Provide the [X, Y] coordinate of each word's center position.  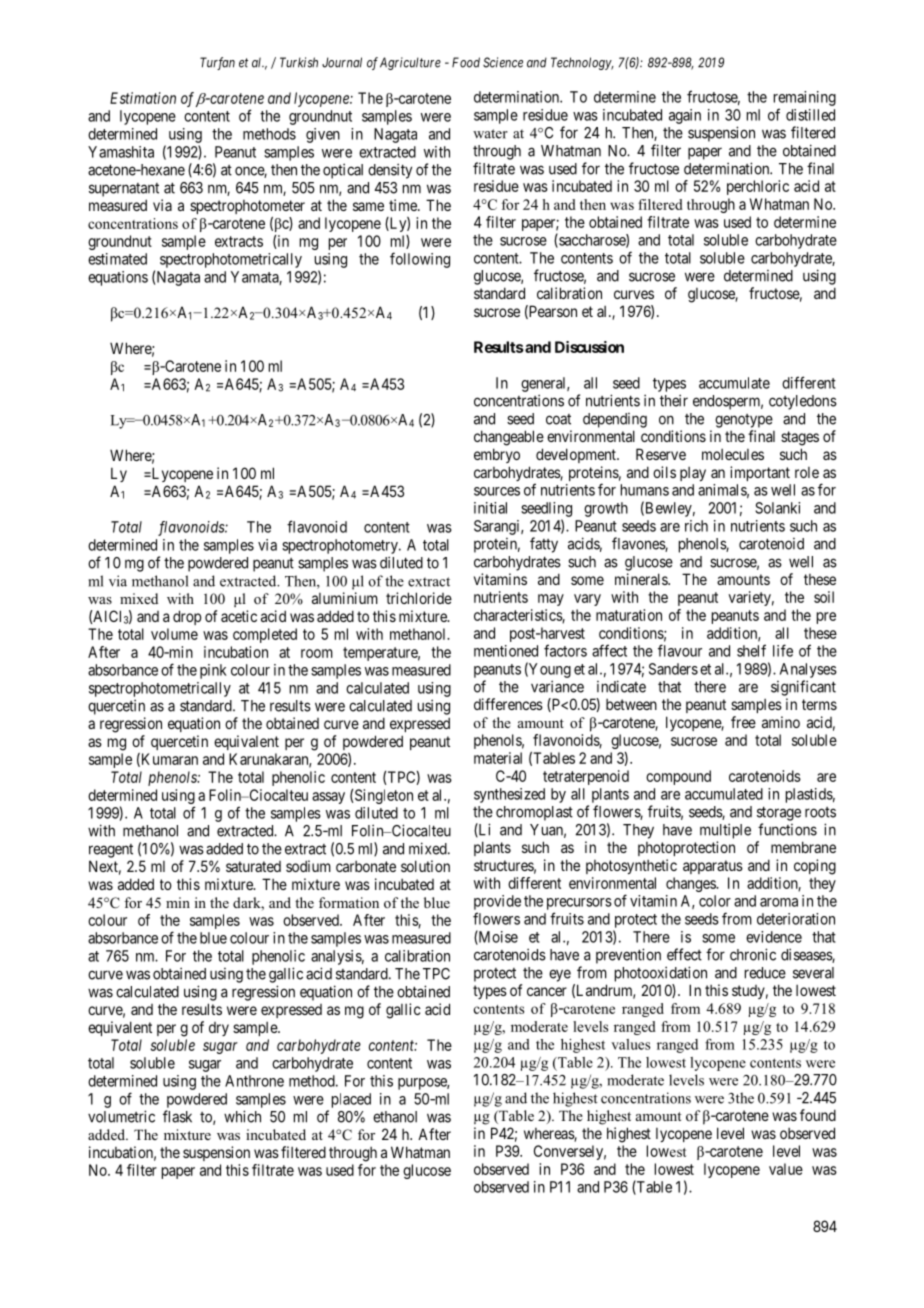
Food [466, 62]
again [685, 116]
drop [187, 617]
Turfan [217, 63]
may [551, 600]
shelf [751, 650]
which [242, 1116]
